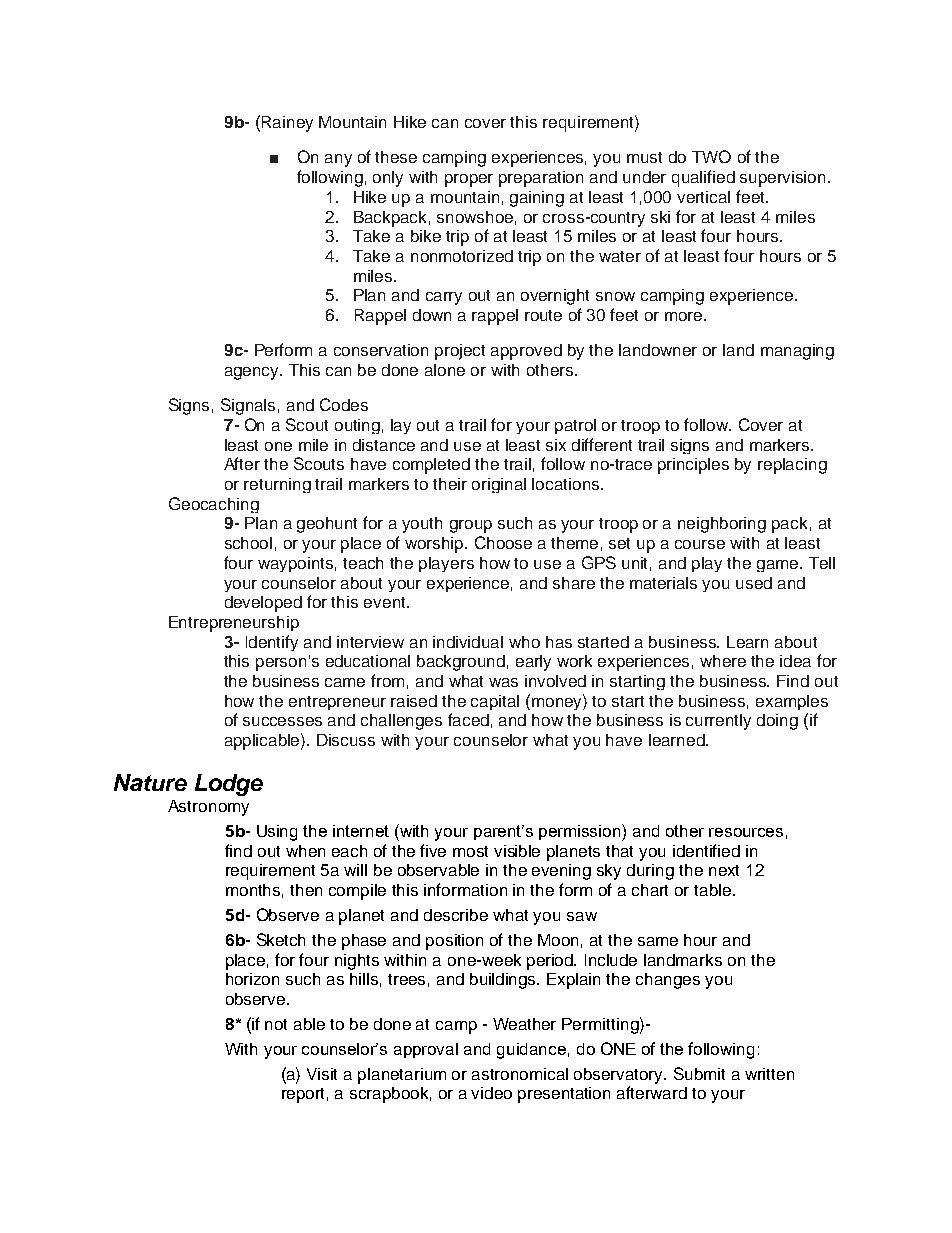  I want to click on principles, so click(693, 466).
